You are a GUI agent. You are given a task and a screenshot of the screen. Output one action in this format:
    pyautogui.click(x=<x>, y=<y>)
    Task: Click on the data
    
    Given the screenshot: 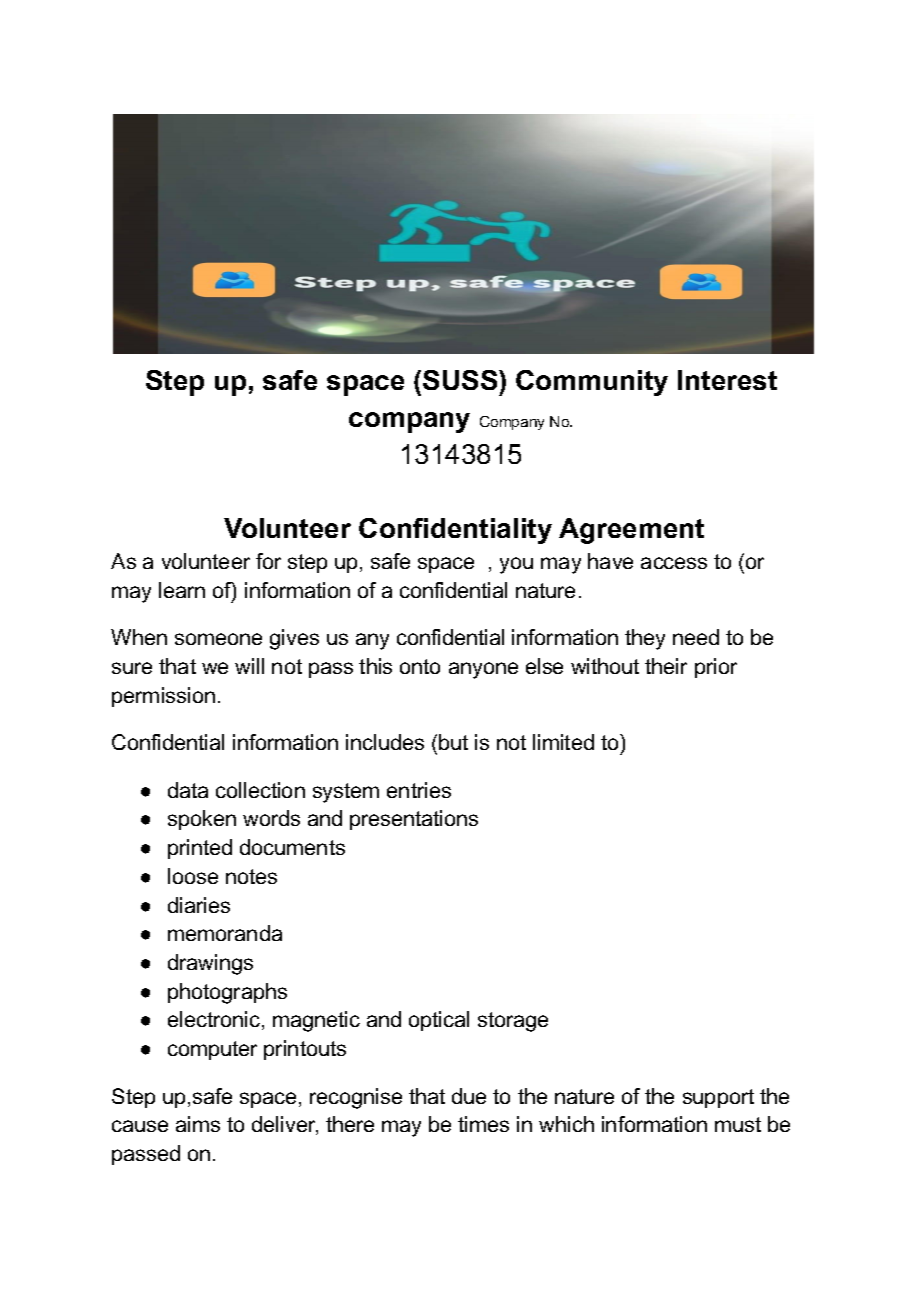 What is the action you would take?
    pyautogui.click(x=188, y=790)
